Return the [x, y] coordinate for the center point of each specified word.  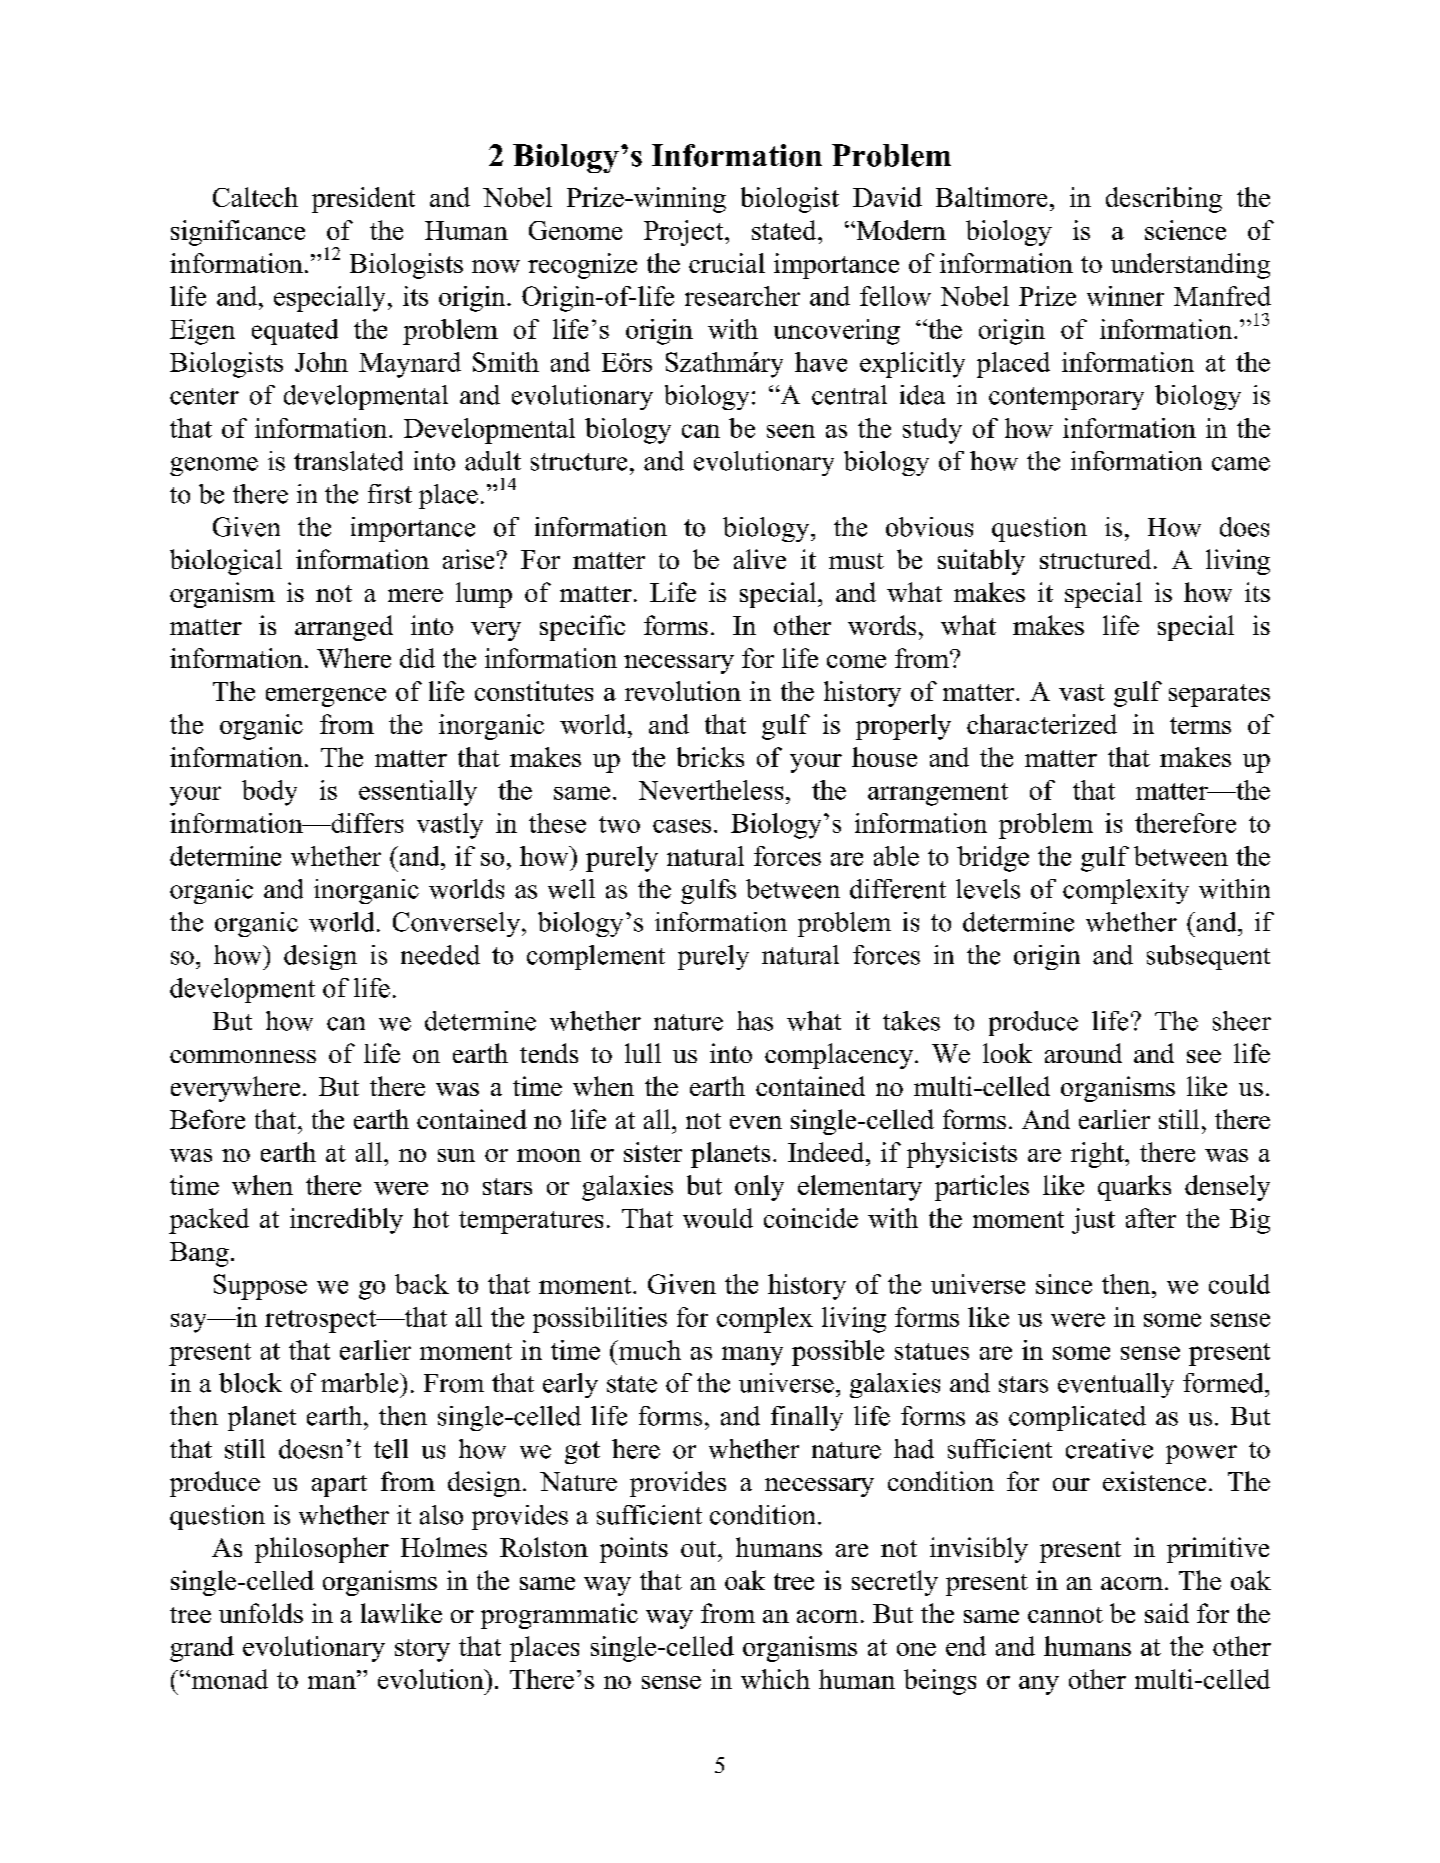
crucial [727, 263]
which [775, 1679]
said [1167, 1613]
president [363, 200]
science [1185, 230]
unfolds [261, 1613]
